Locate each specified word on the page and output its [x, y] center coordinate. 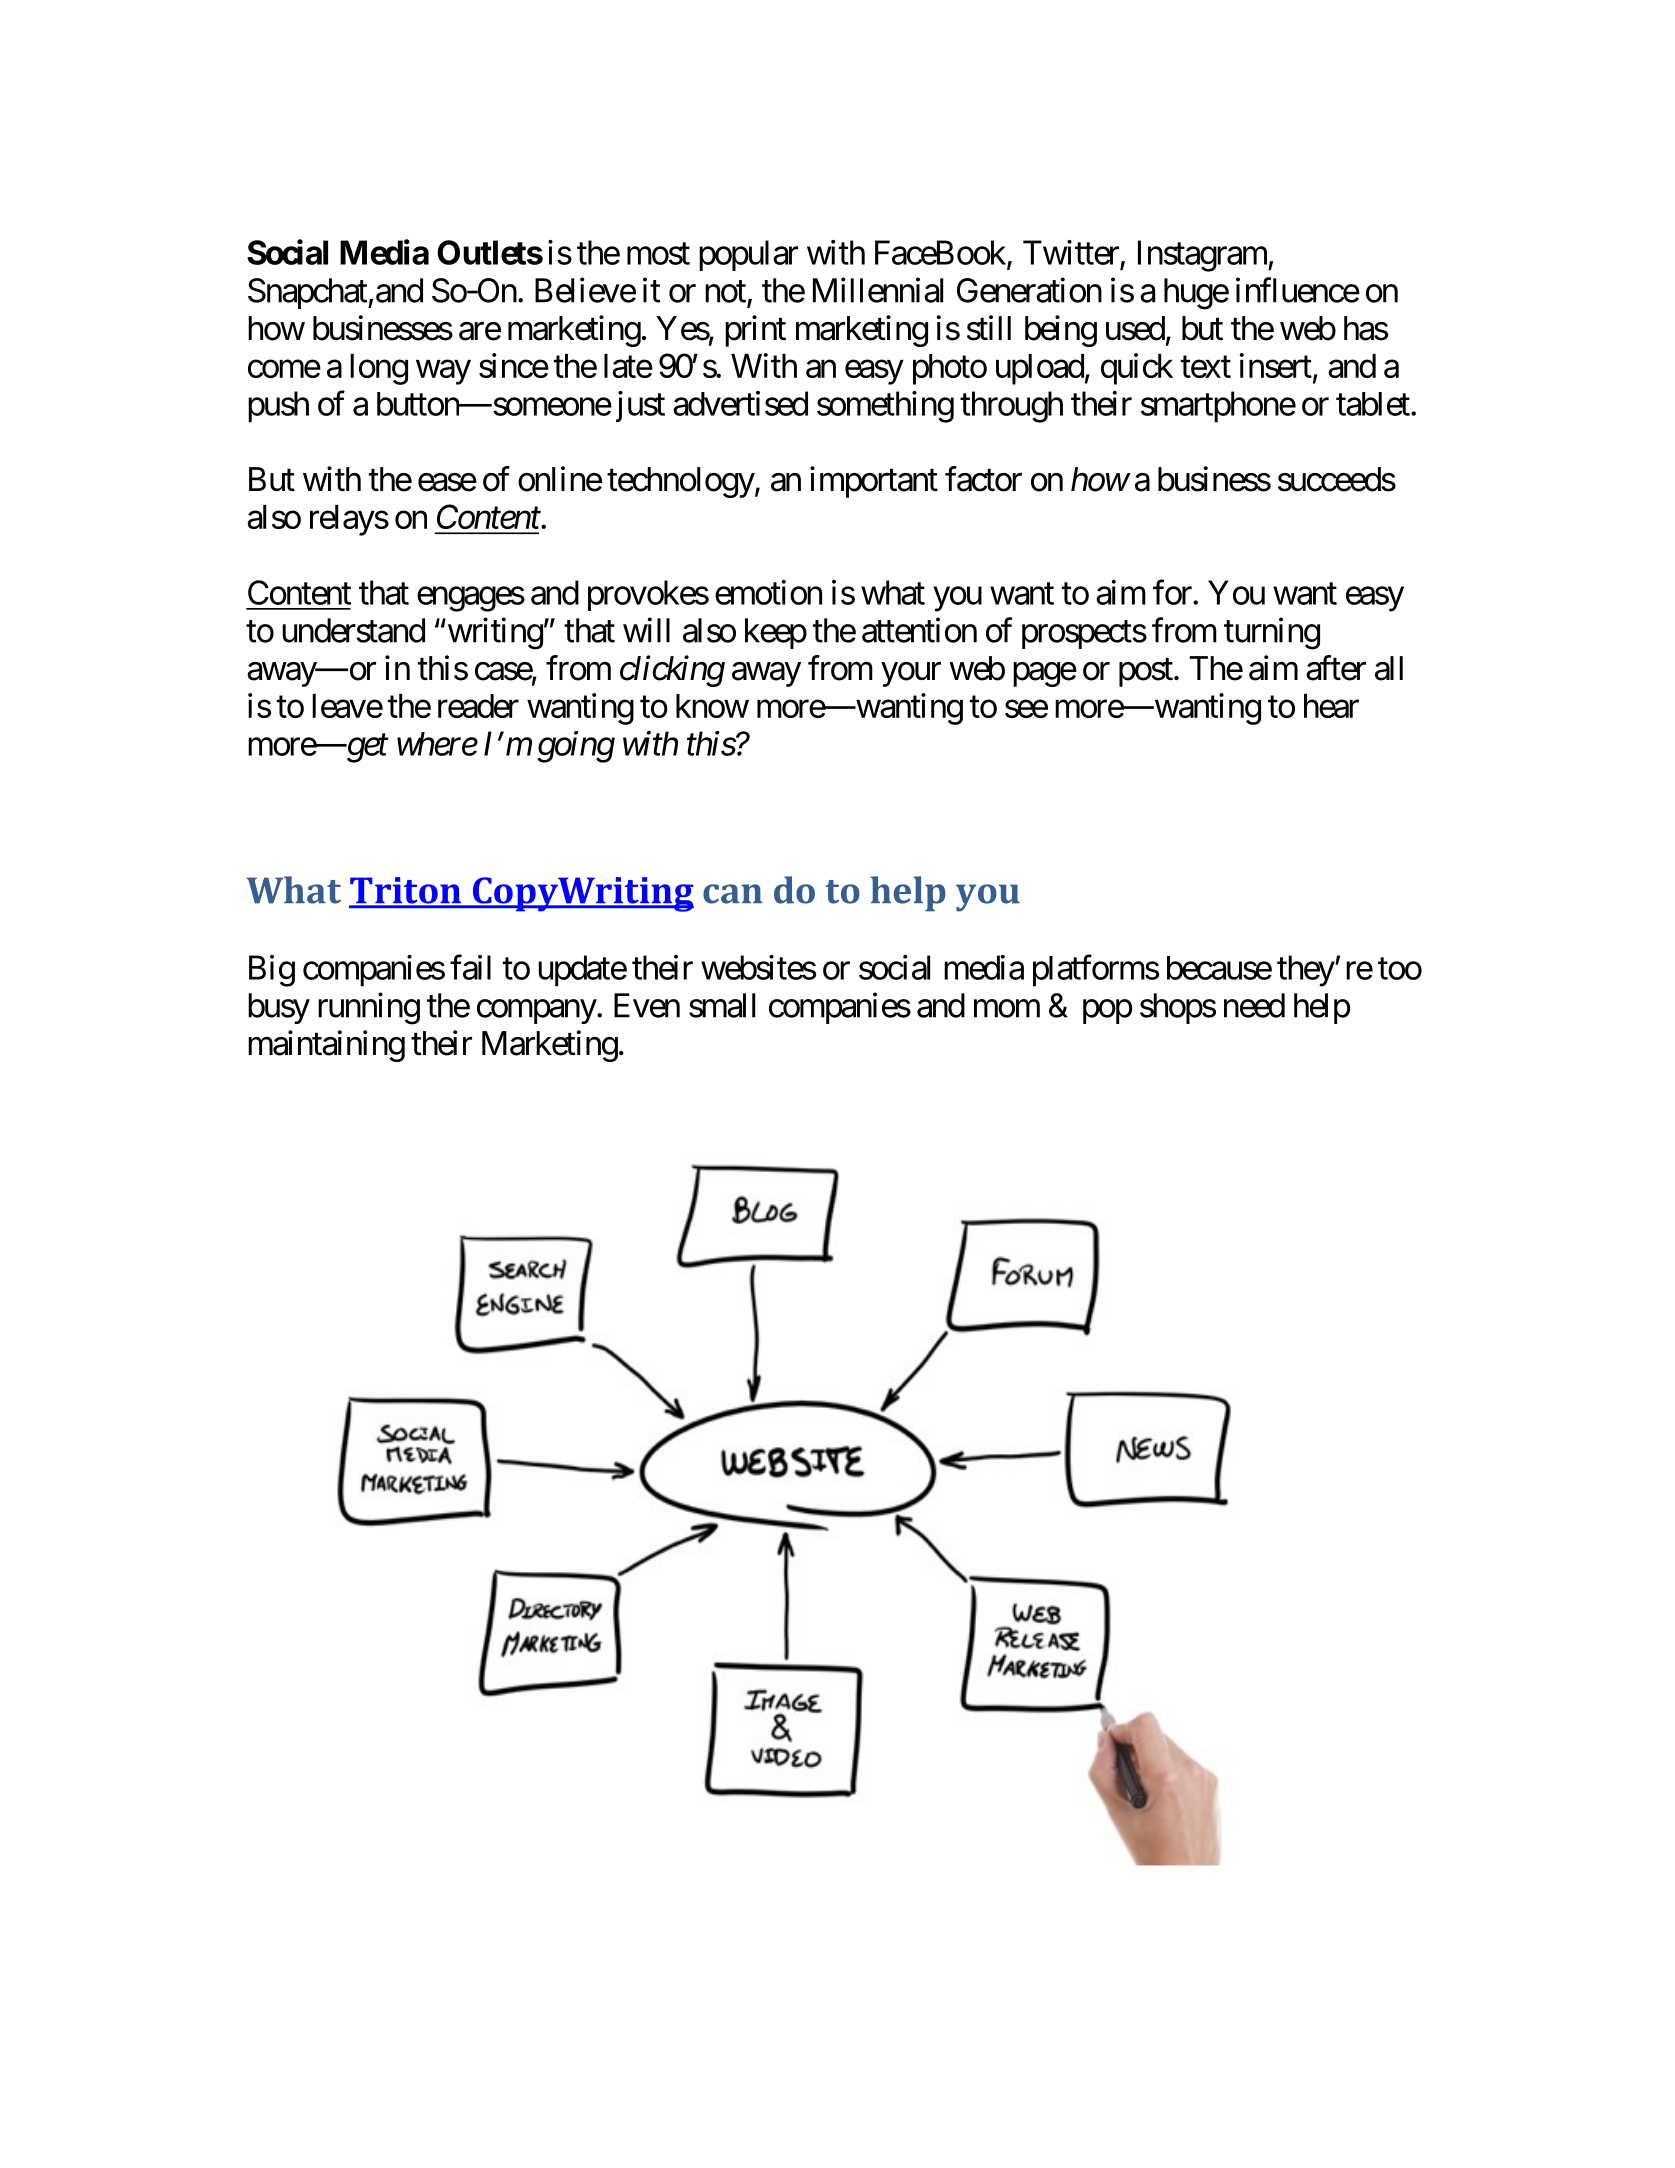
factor [983, 479]
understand [353, 630]
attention [919, 630]
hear [1331, 706]
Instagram [1203, 256]
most [658, 254]
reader [478, 706]
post [1146, 672]
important [874, 482]
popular [748, 255]
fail [470, 967]
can [732, 894]
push [278, 407]
